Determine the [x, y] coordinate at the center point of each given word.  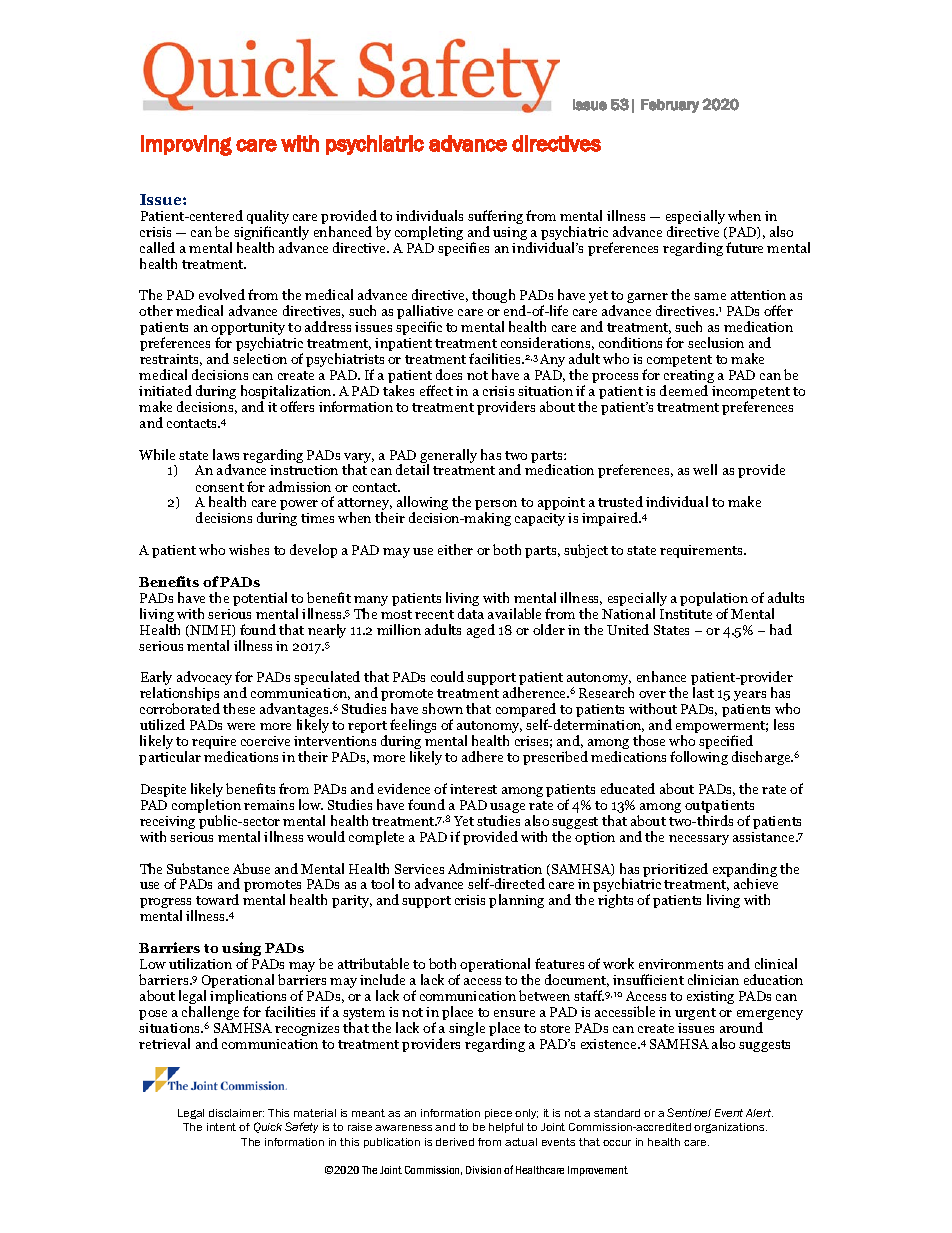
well [705, 469]
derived [455, 1142]
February [670, 106]
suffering [495, 218]
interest [473, 789]
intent [221, 1127]
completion [206, 807]
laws [226, 454]
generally [448, 457]
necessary [699, 840]
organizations [730, 1128]
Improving [186, 145]
